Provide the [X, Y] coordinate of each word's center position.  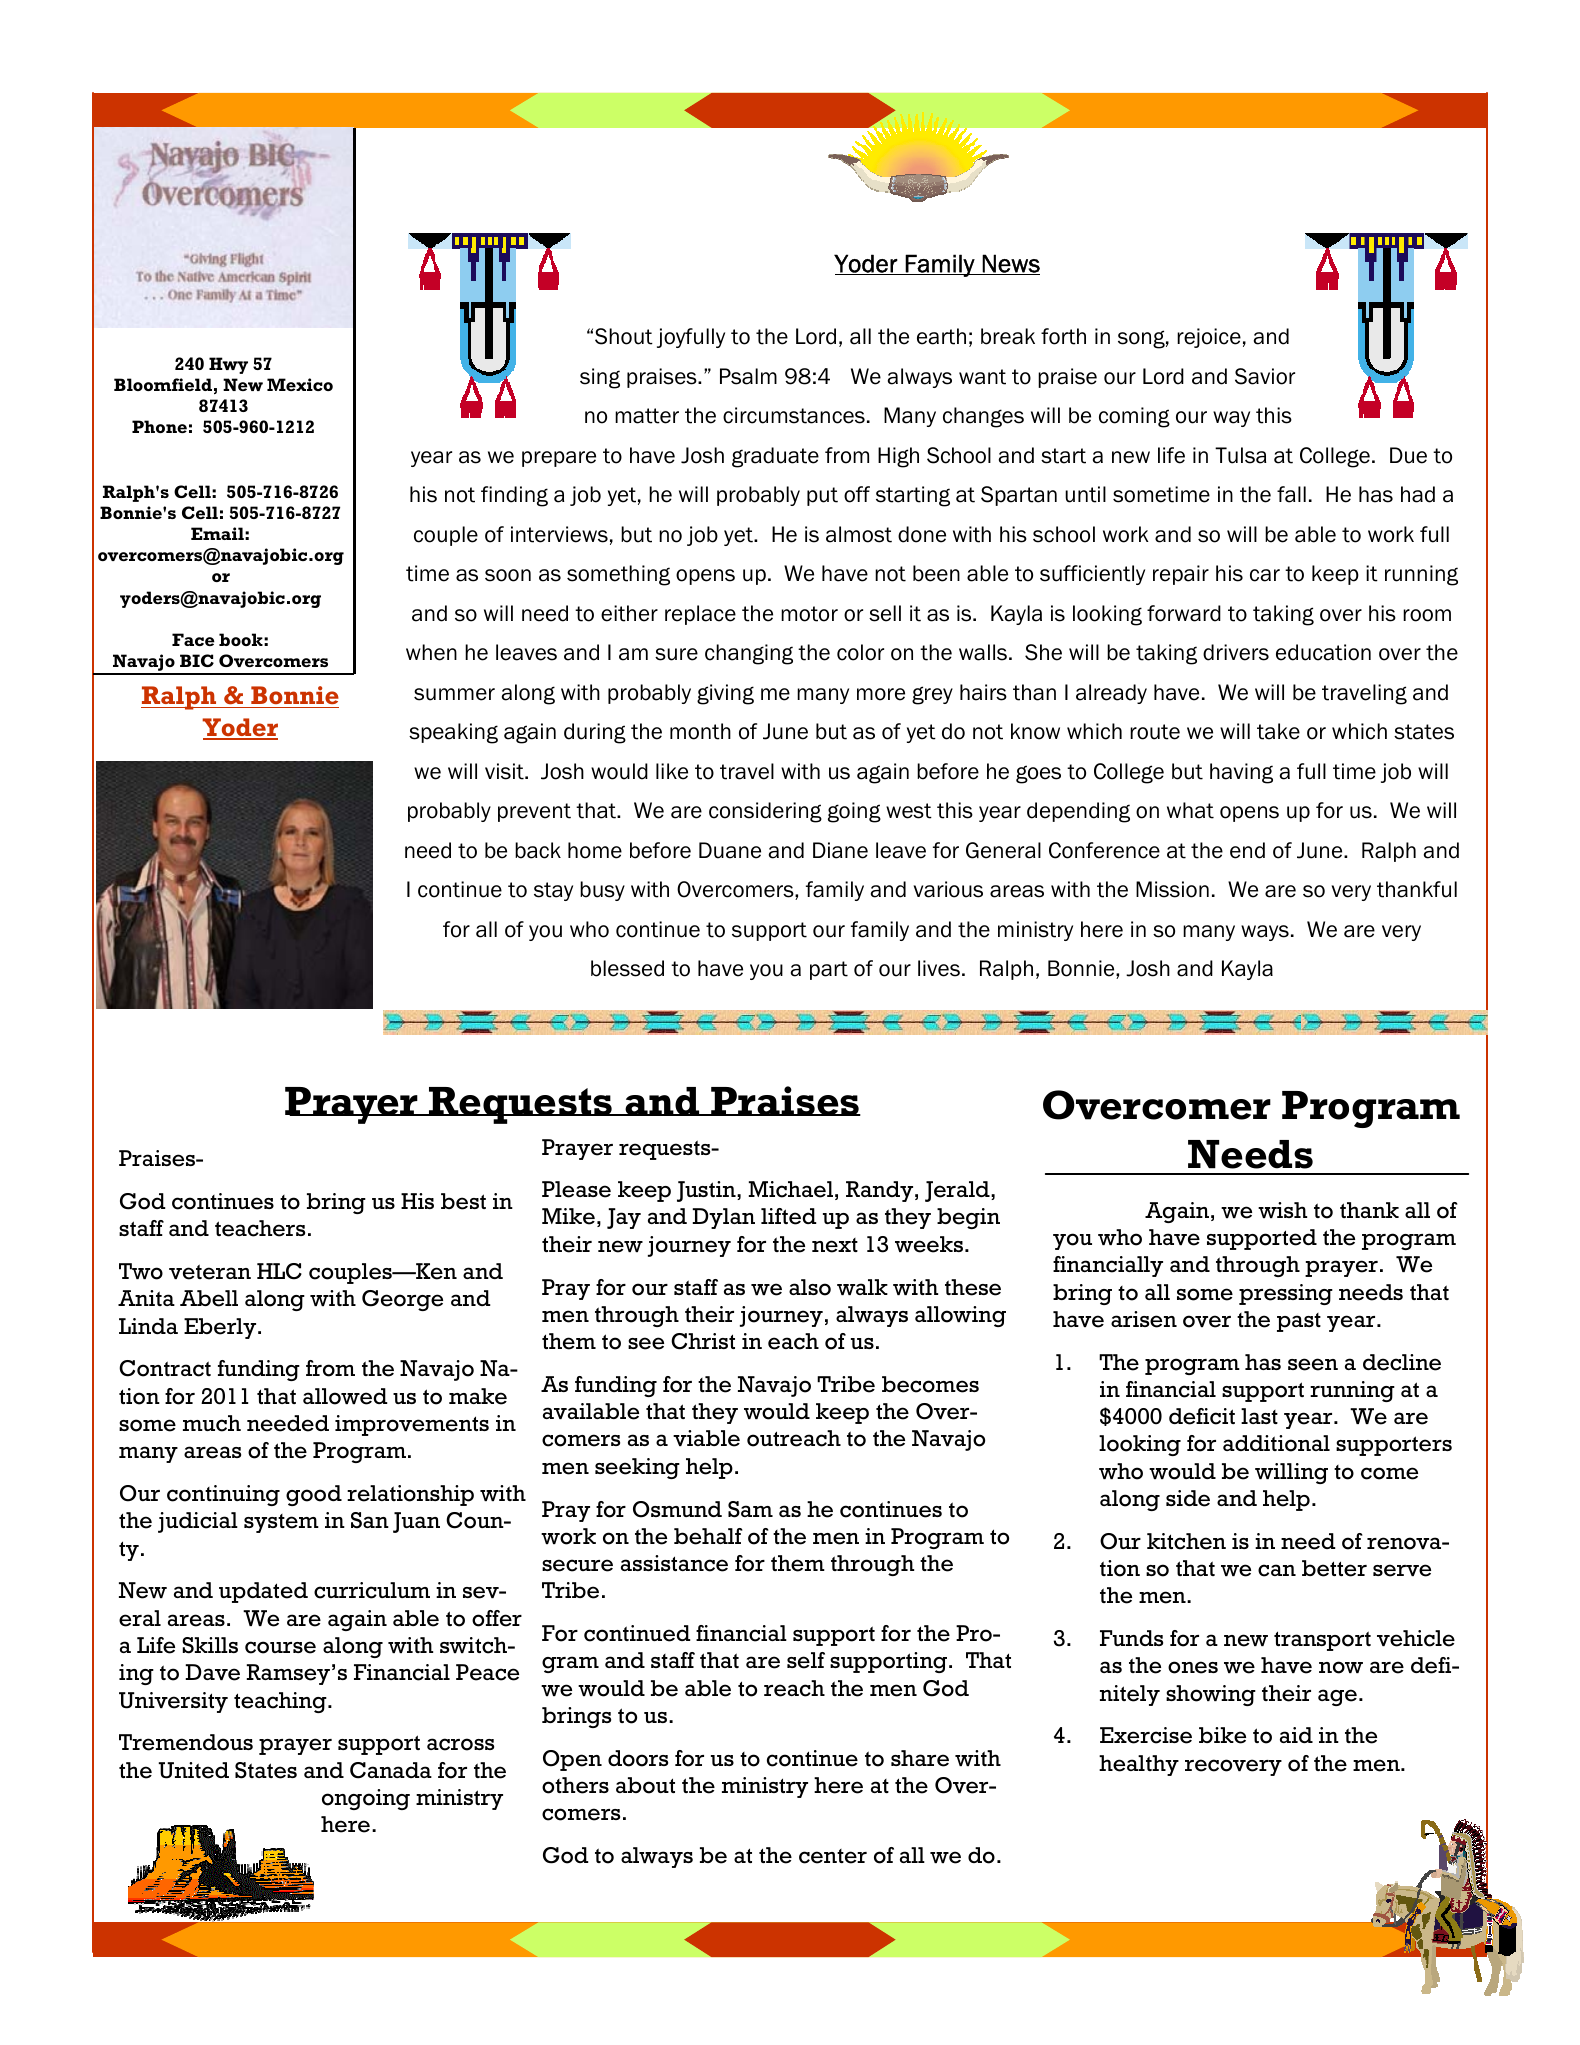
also [810, 1287]
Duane [730, 850]
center [833, 1856]
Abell [209, 1298]
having [1241, 773]
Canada [391, 1770]
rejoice [1209, 338]
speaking [453, 733]
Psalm [748, 376]
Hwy [228, 365]
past [1299, 1322]
